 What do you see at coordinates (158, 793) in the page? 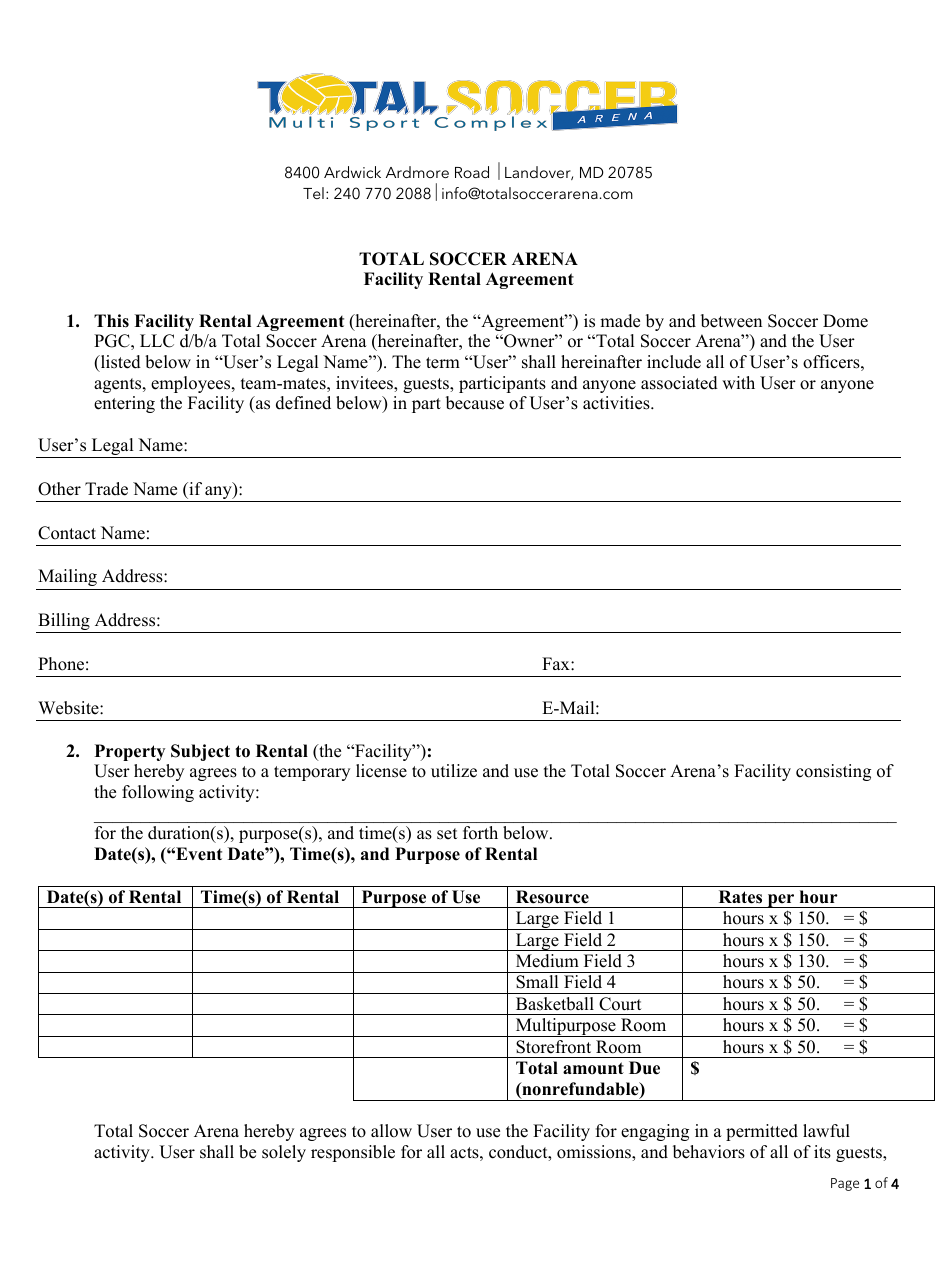
I see `following` at bounding box center [158, 793].
